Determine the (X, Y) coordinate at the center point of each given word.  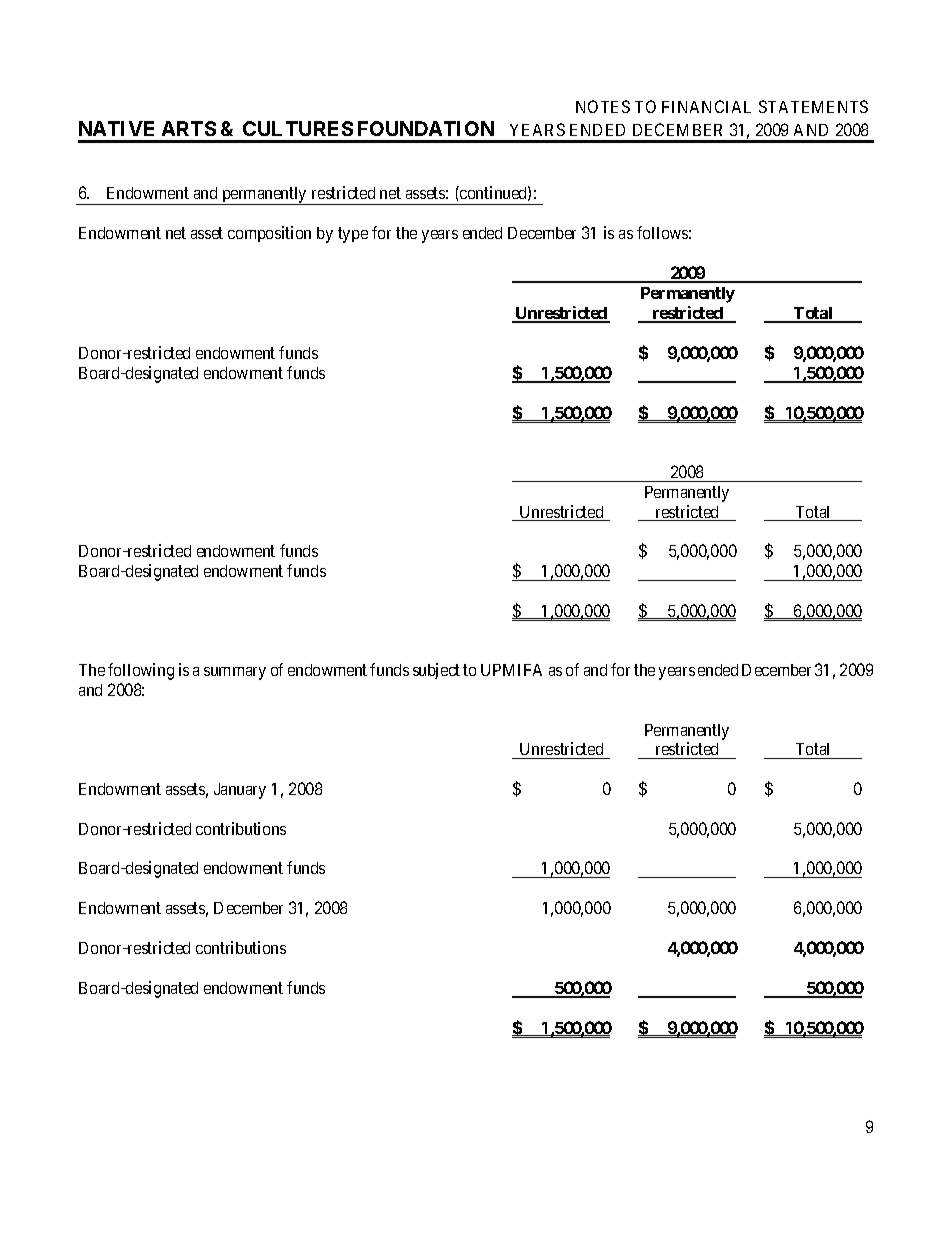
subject (436, 671)
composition (269, 234)
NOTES (603, 106)
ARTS (189, 128)
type (353, 235)
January (240, 791)
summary (235, 673)
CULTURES (298, 128)
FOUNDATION (426, 128)
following (141, 671)
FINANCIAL (706, 106)
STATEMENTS (813, 106)
